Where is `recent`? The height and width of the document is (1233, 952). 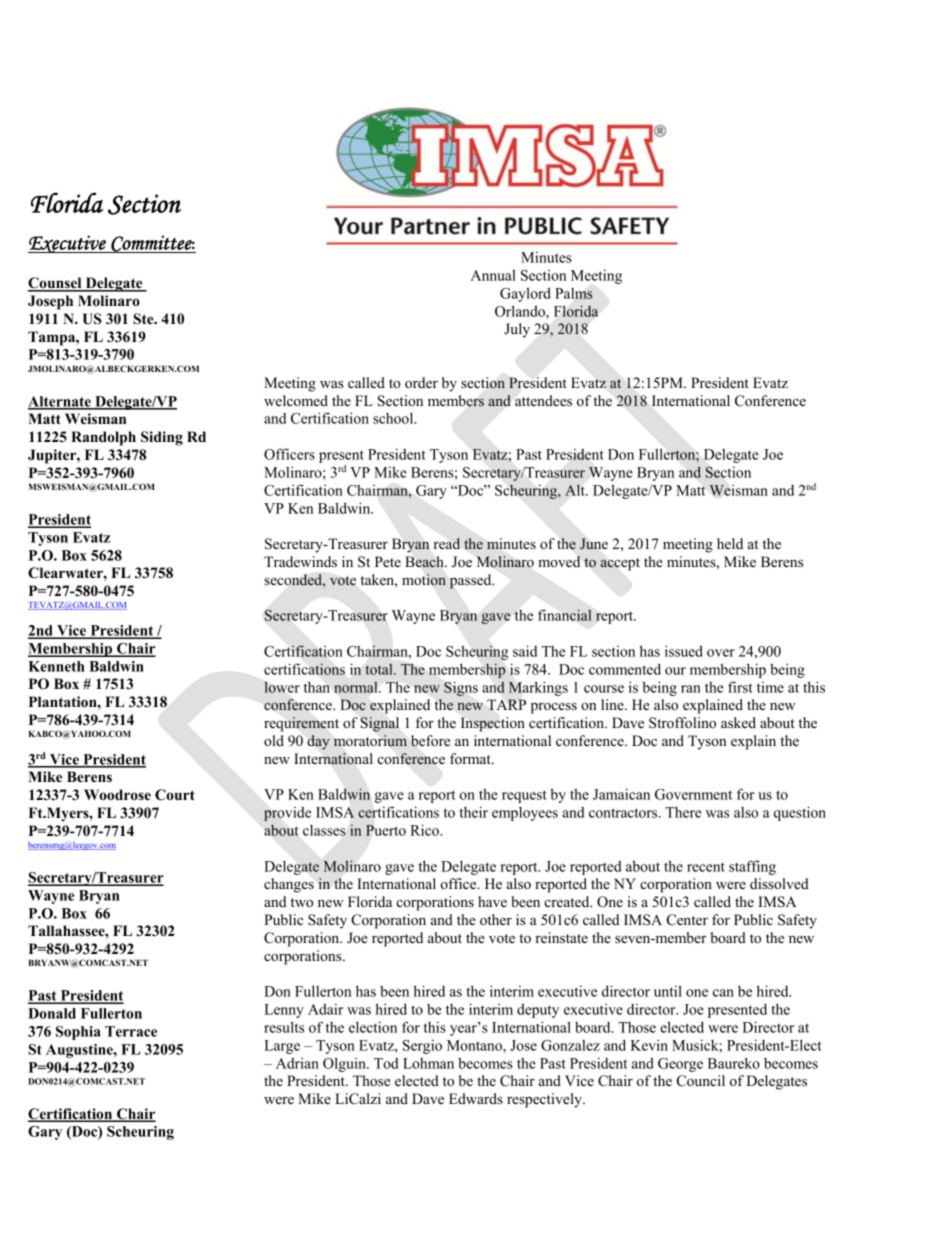
recent is located at coordinates (706, 867).
